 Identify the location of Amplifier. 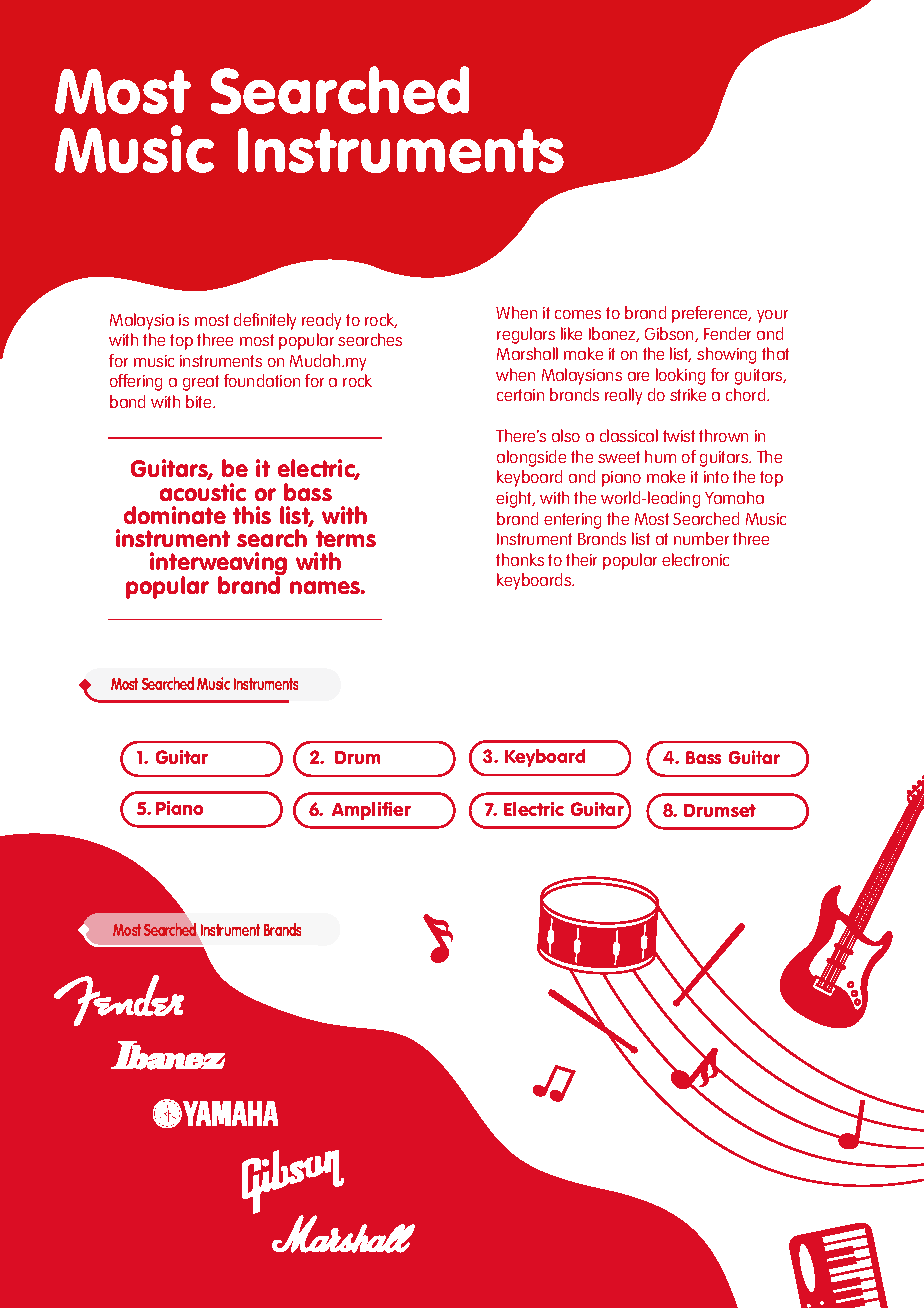
(371, 811).
